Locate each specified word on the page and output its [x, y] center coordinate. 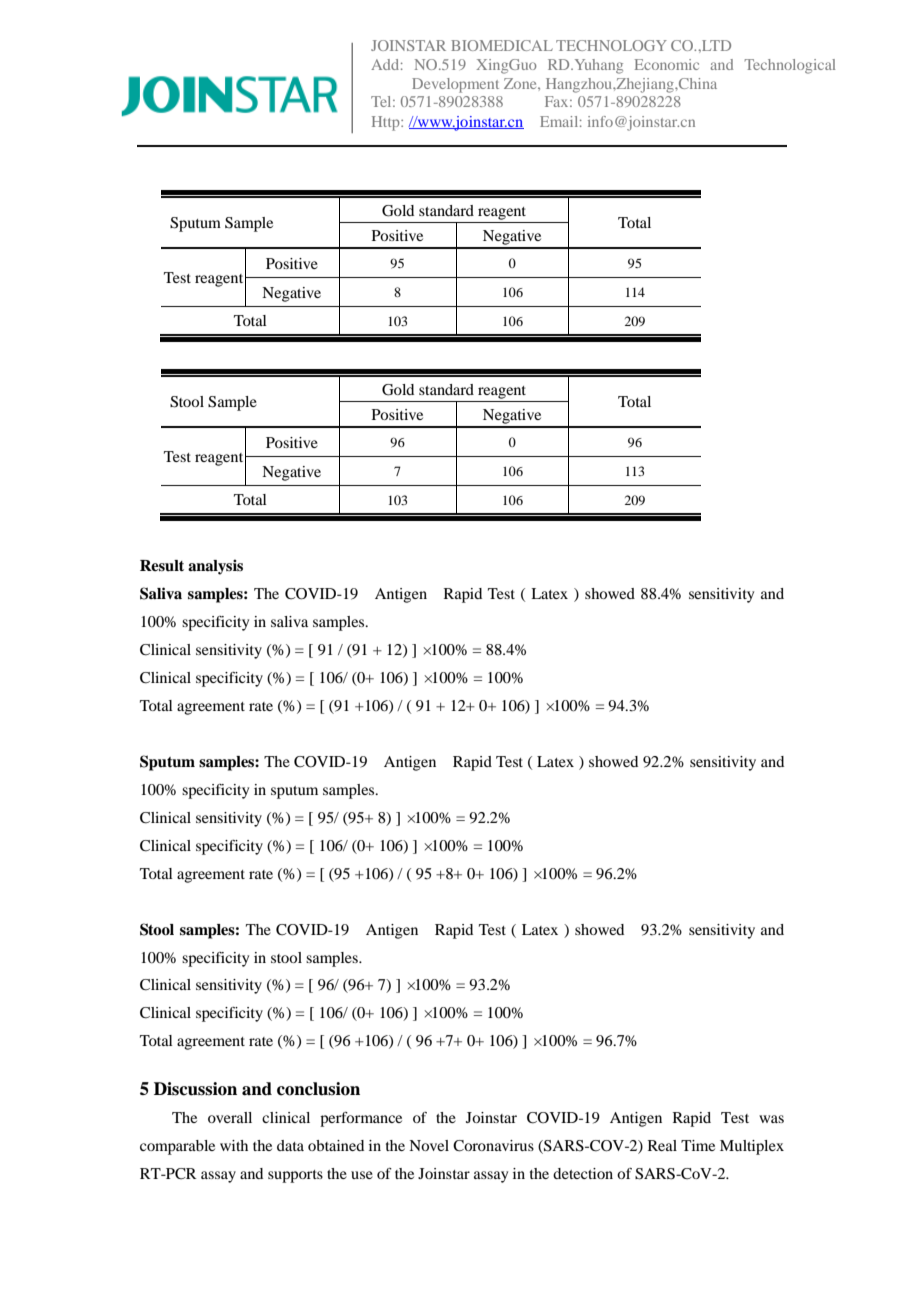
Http [387, 123]
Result [162, 566]
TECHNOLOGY [611, 45]
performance [361, 1119]
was [771, 1119]
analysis [215, 567]
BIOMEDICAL [502, 45]
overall [230, 1117]
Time [698, 1145]
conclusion [318, 1089]
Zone [521, 83]
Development [455, 85]
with [234, 1145]
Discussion [195, 1089]
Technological [790, 66]
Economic [667, 64]
